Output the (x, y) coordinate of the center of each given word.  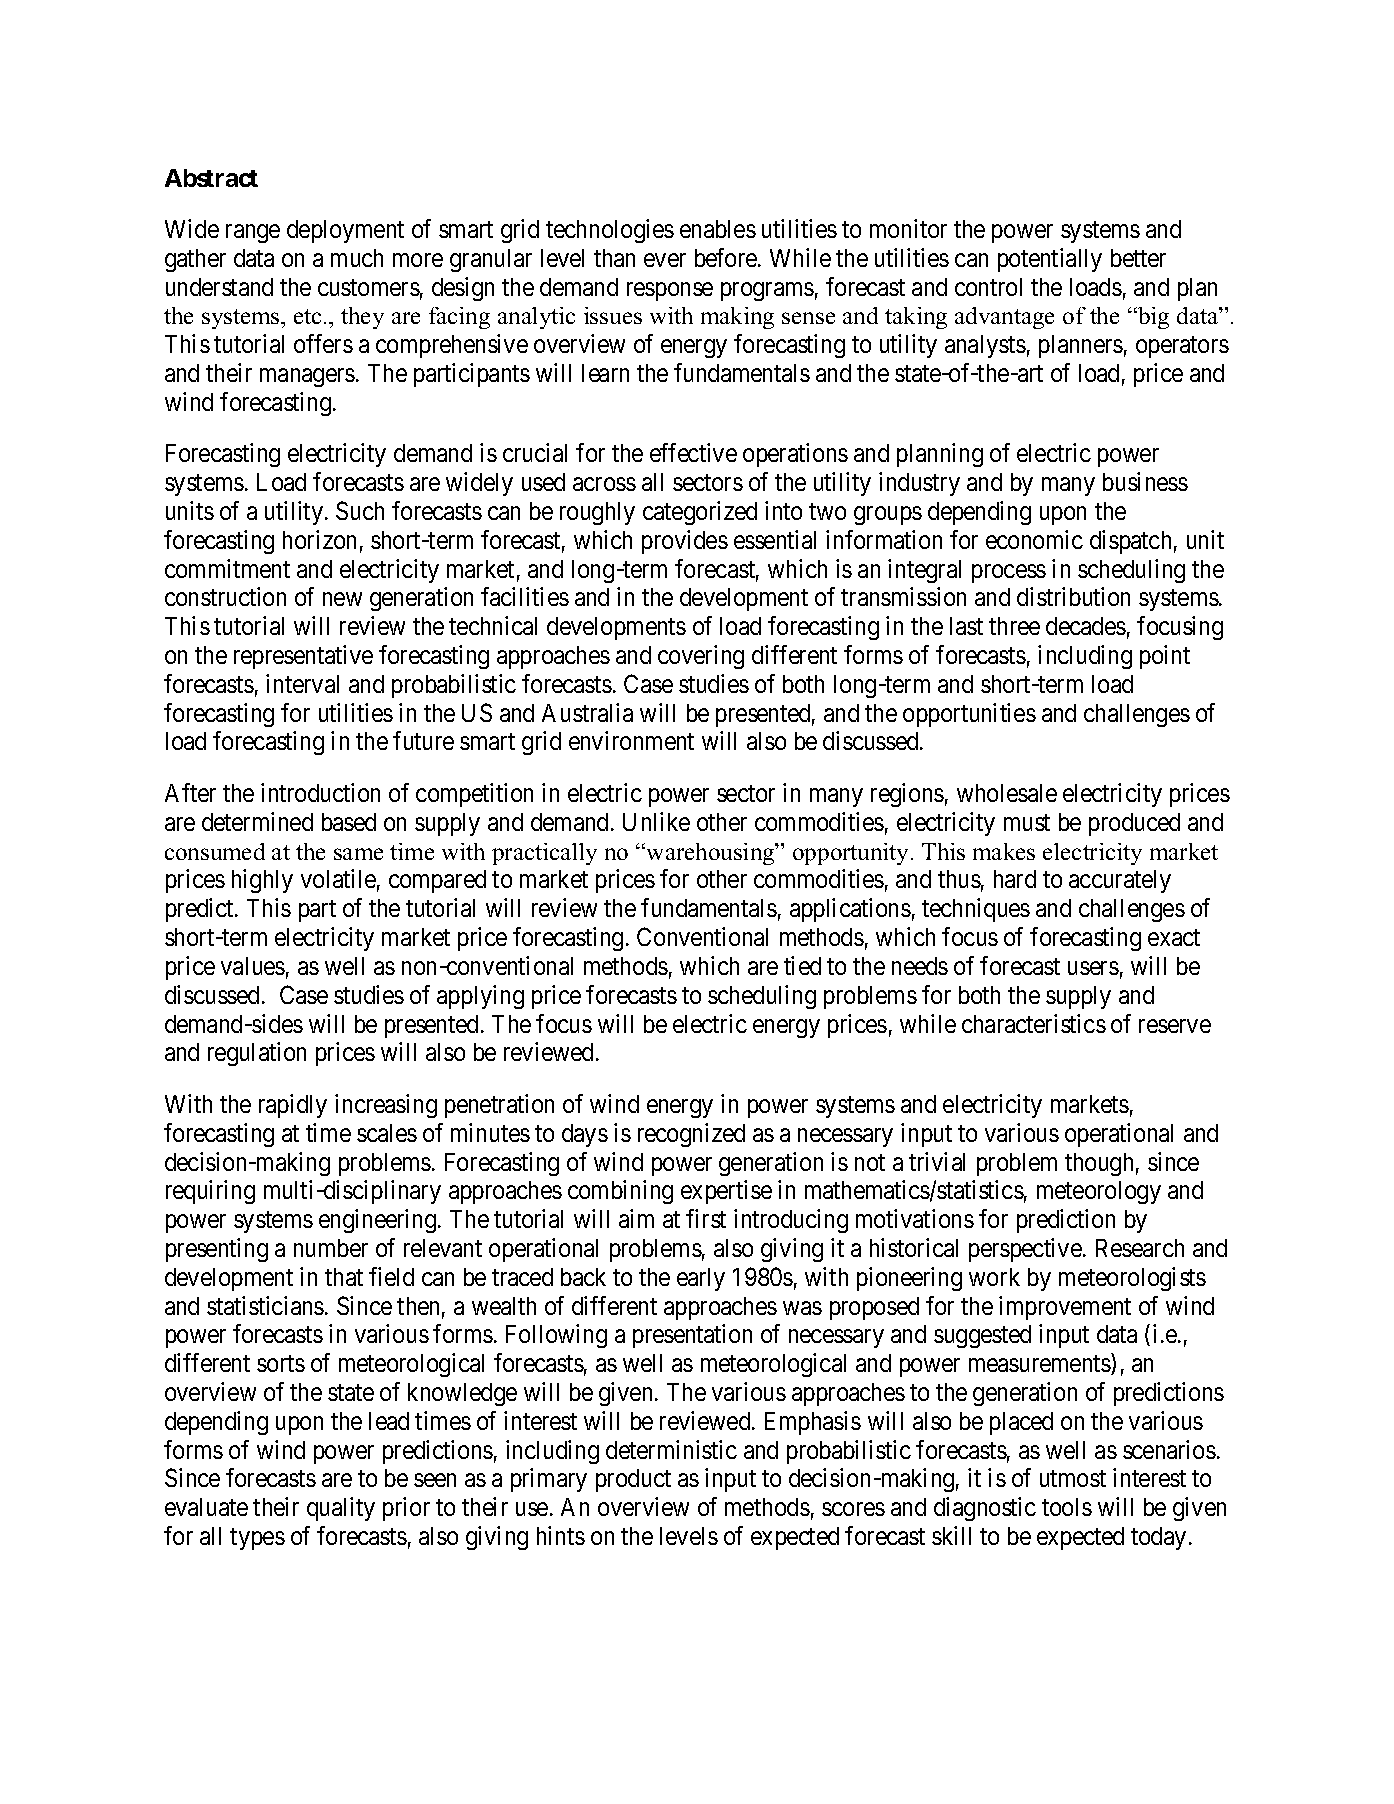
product (633, 1480)
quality (341, 1509)
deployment (345, 231)
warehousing (712, 854)
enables (718, 229)
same (358, 854)
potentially (1050, 260)
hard (1015, 879)
